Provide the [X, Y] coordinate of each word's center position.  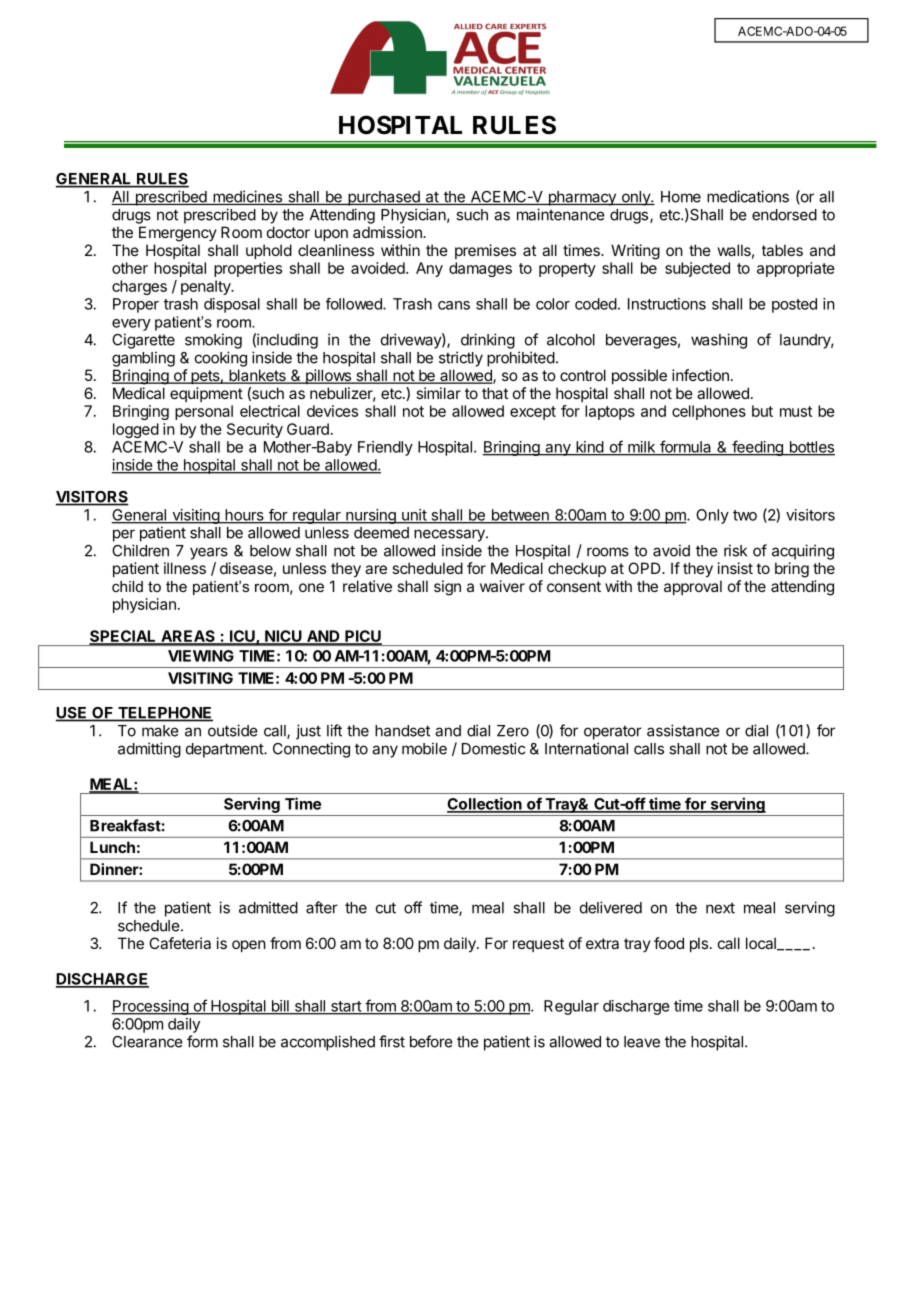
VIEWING [201, 656]
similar [438, 393]
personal [204, 412]
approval [693, 587]
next [720, 908]
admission [388, 232]
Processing [150, 1007]
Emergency [178, 234]
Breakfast [125, 825]
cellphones [709, 412]
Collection [485, 804]
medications [748, 196]
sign [447, 588]
